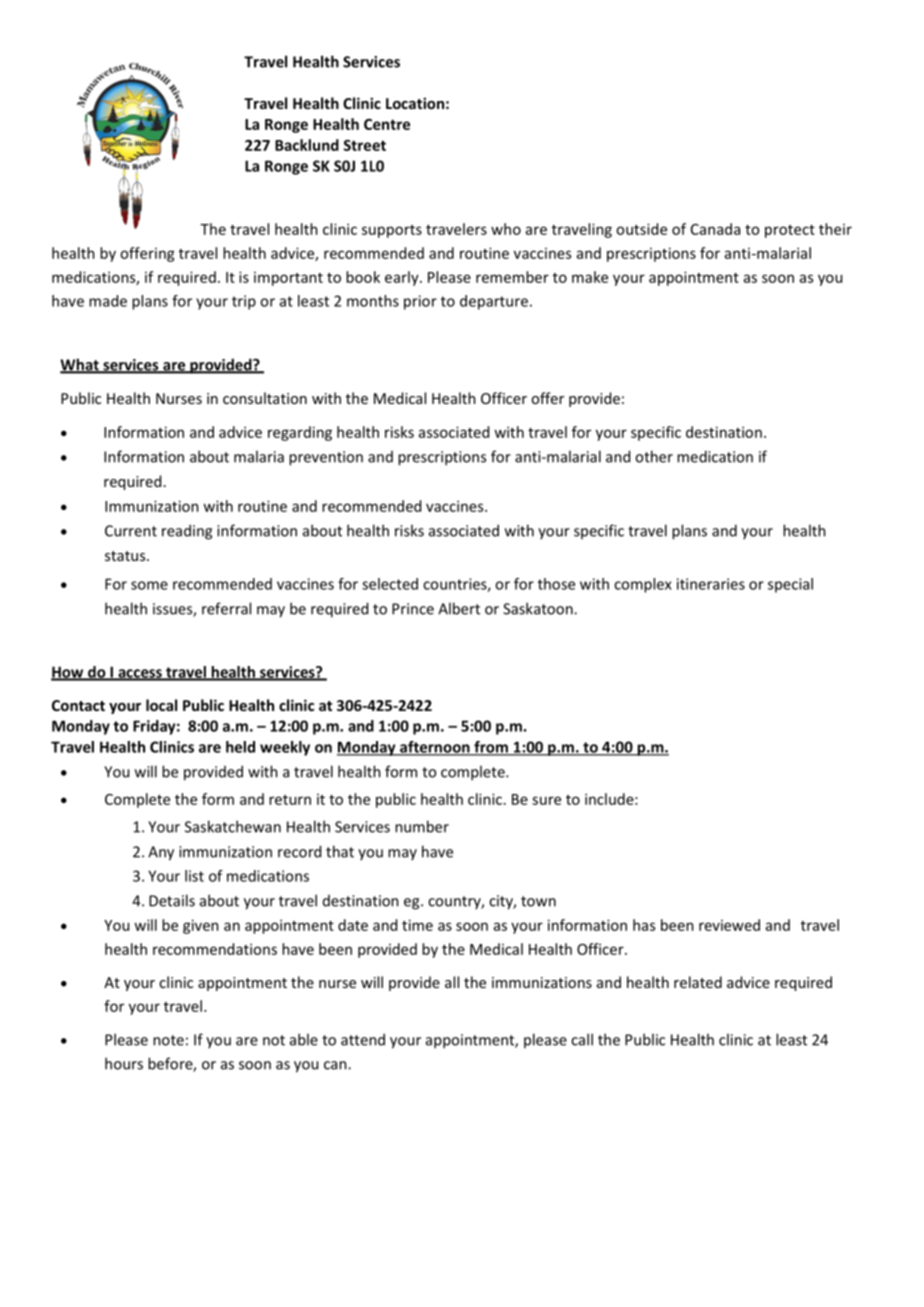 The image size is (924, 1307). Describe the element at coordinates (161, 853) in the screenshot. I see `Any` at that location.
